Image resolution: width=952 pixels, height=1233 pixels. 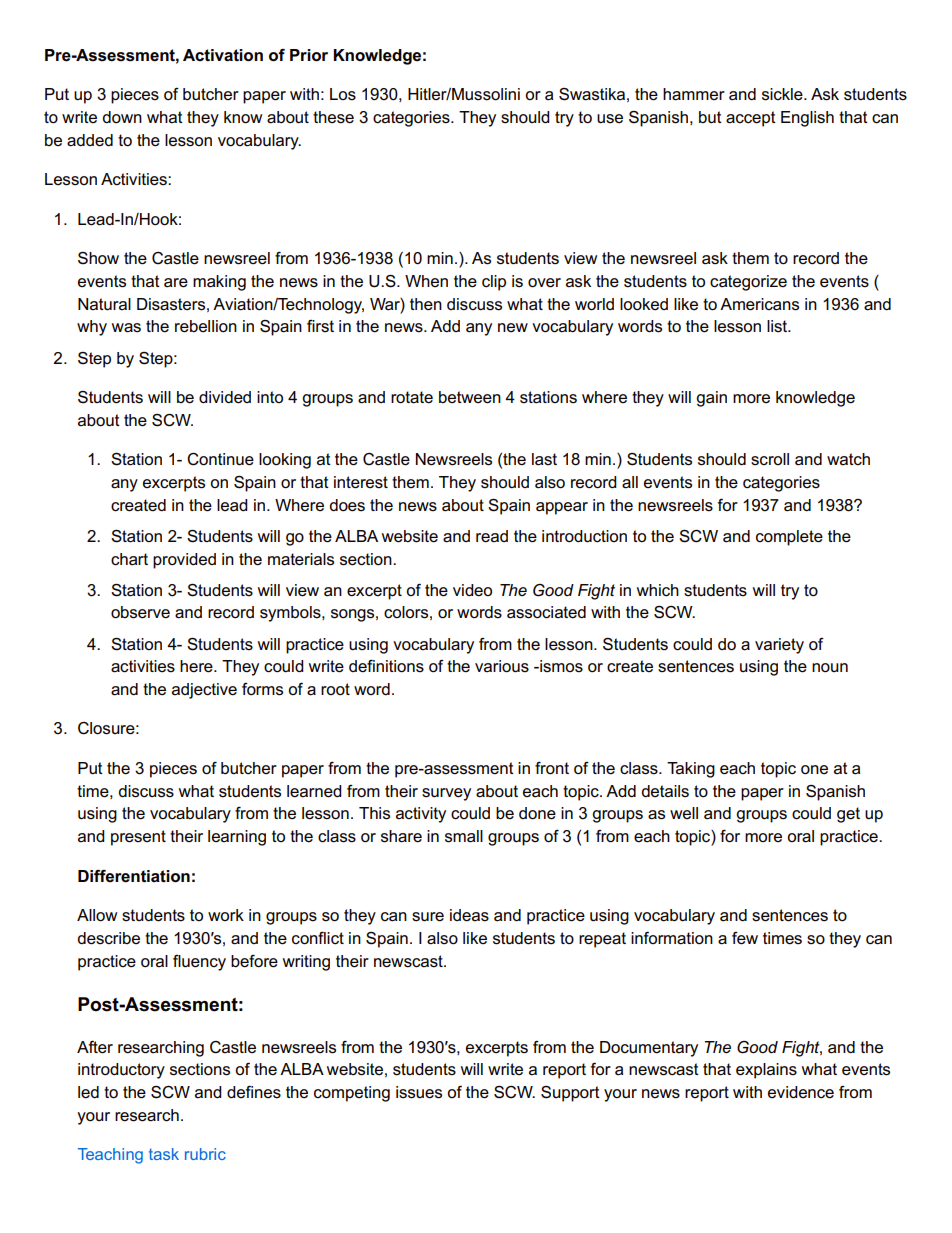 What do you see at coordinates (494, 283) in the image?
I see `clip` at bounding box center [494, 283].
